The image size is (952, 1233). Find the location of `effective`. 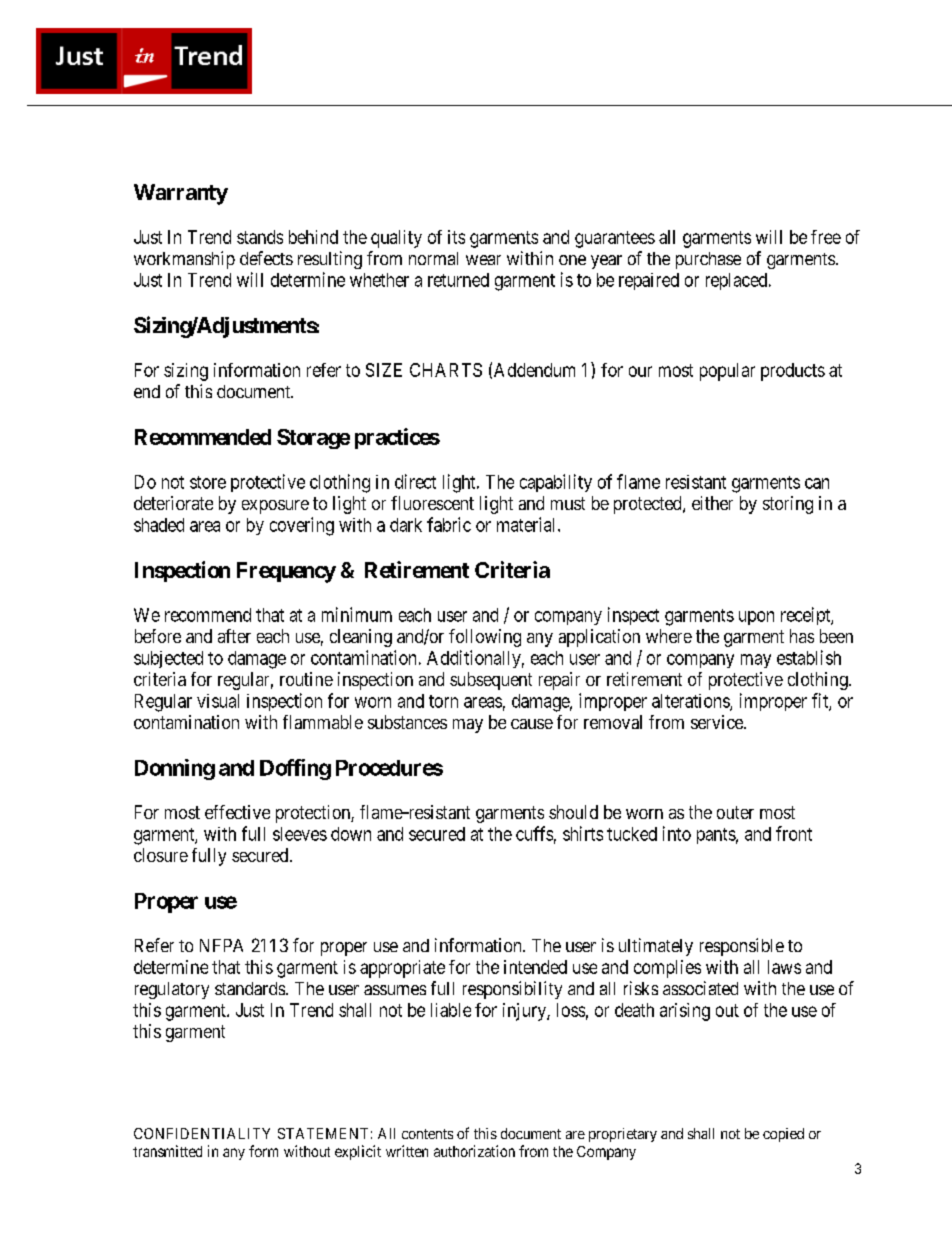

effective is located at coordinates (237, 812).
